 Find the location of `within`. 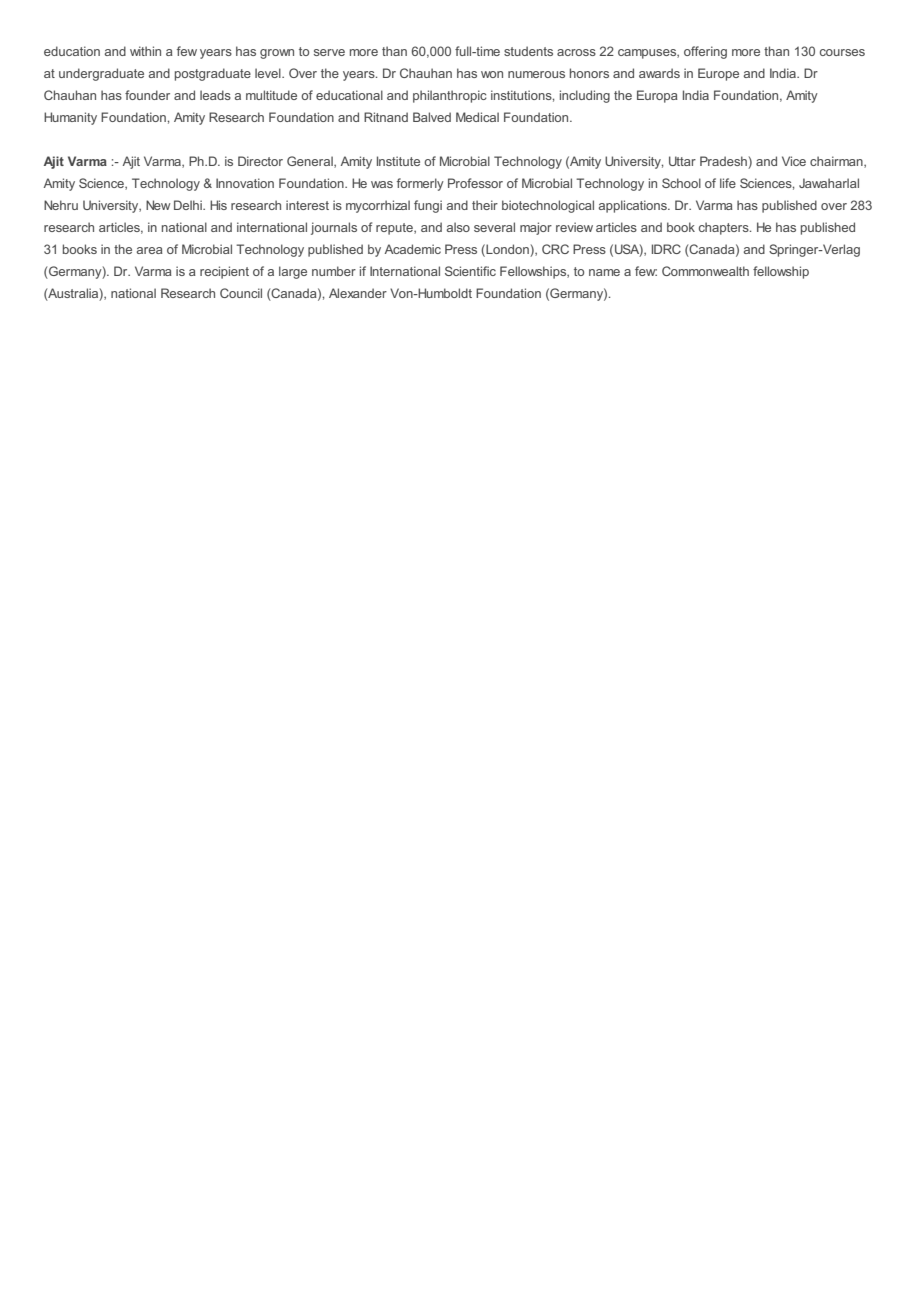

within is located at coordinates (145, 51).
